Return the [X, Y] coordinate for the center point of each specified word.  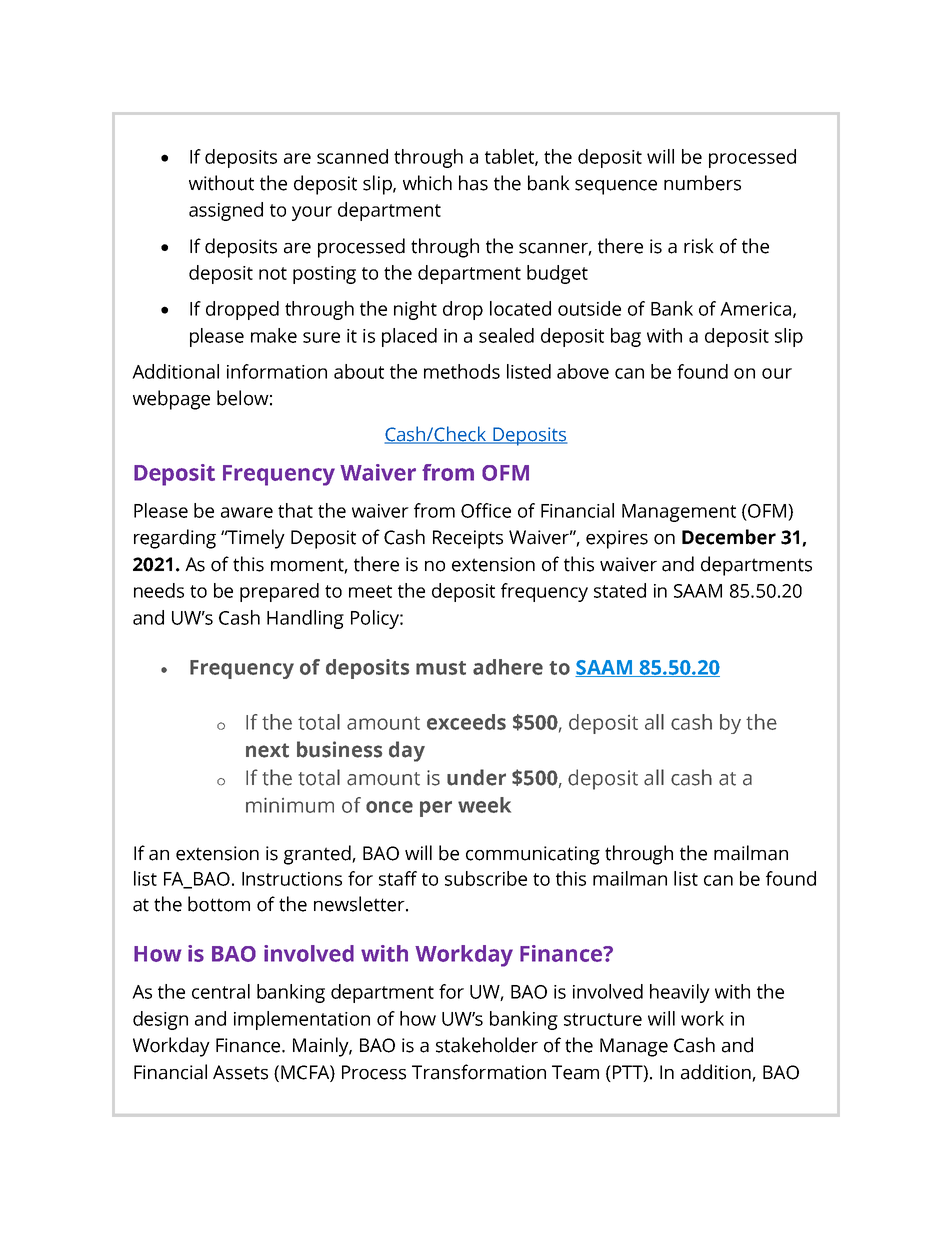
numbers [702, 183]
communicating [533, 855]
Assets [240, 1072]
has [473, 183]
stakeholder [487, 1045]
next [267, 750]
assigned [226, 211]
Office [486, 510]
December [729, 537]
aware [247, 512]
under [476, 777]
